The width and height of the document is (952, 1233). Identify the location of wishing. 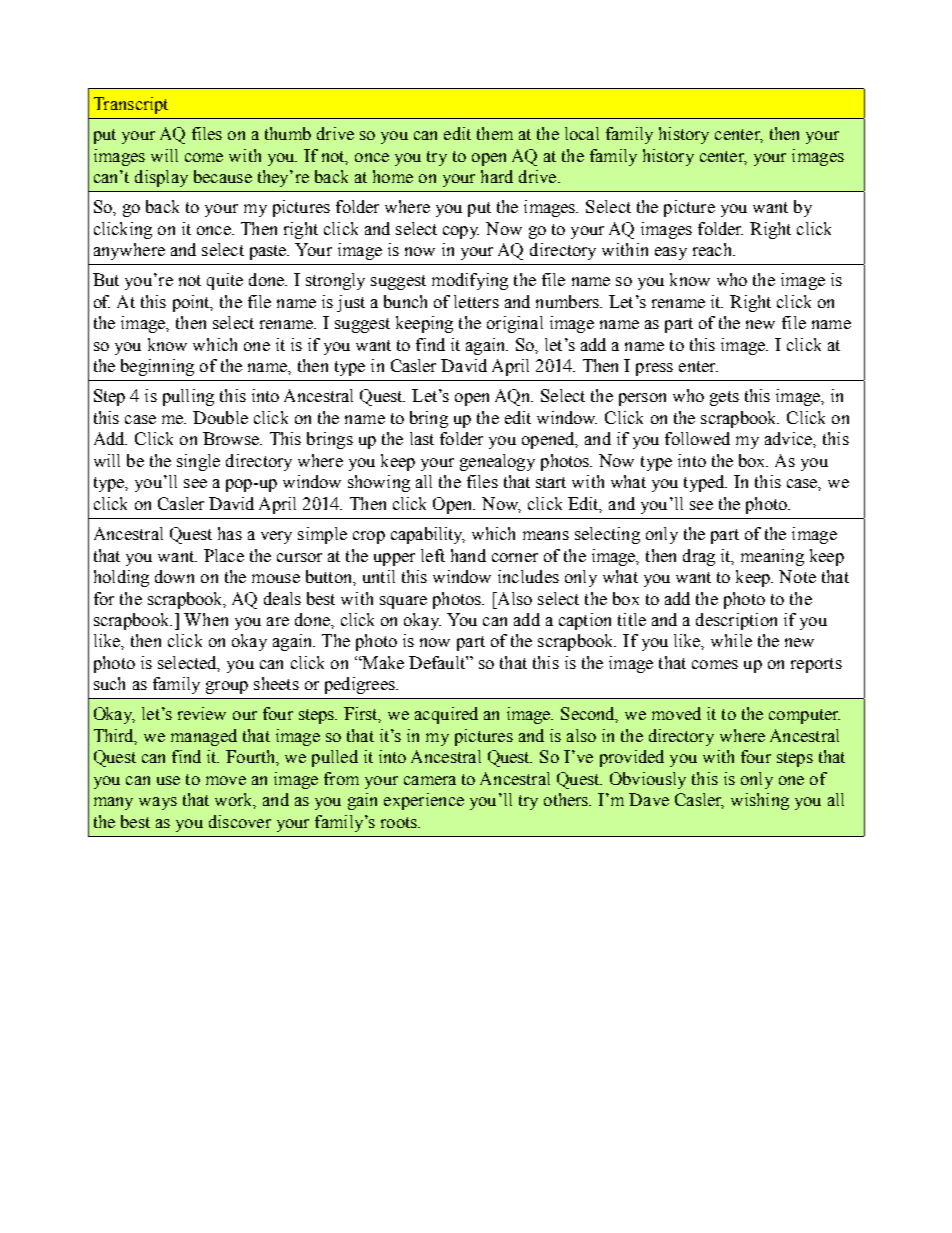
(760, 801).
